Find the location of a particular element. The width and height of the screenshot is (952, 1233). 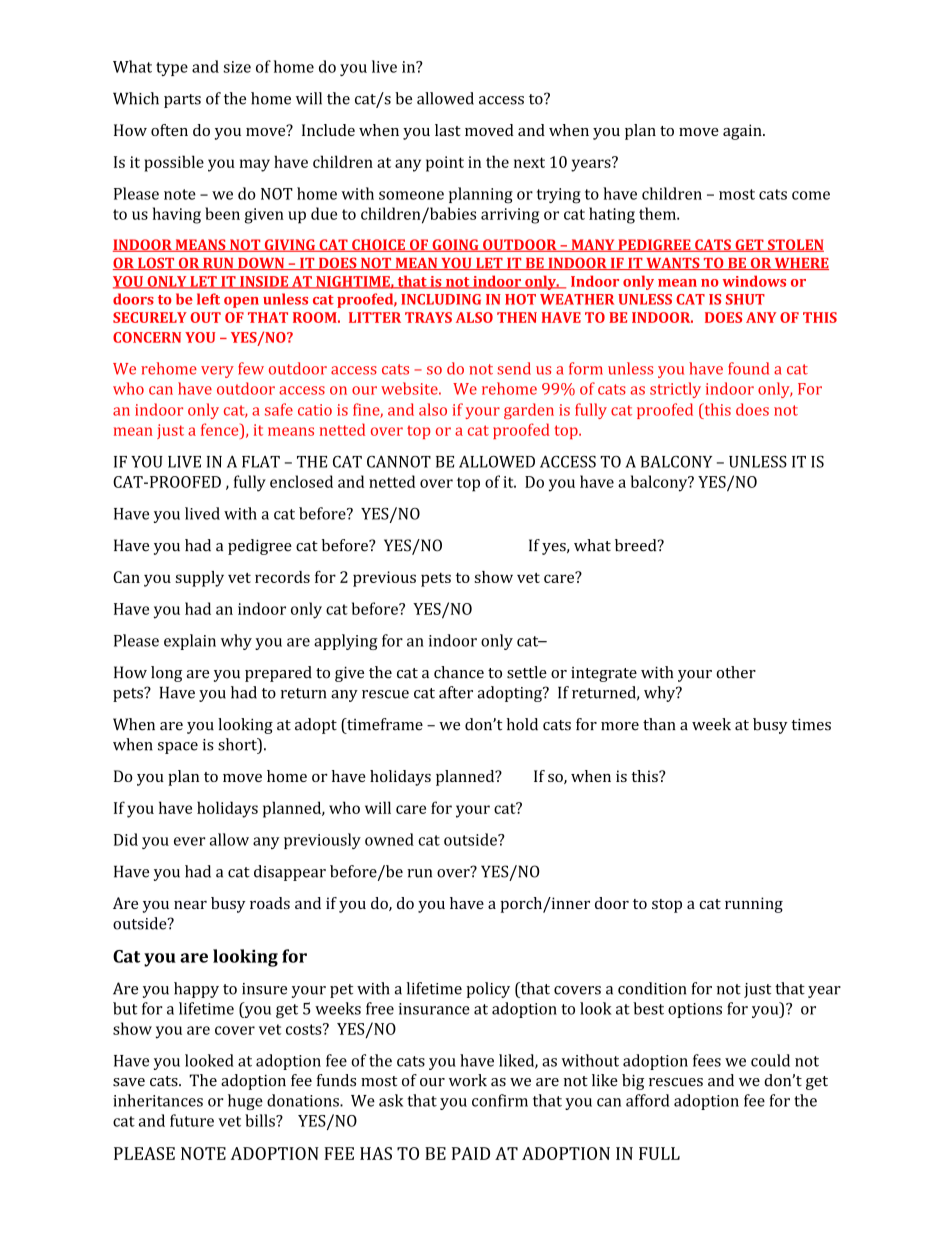

space is located at coordinates (178, 748).
